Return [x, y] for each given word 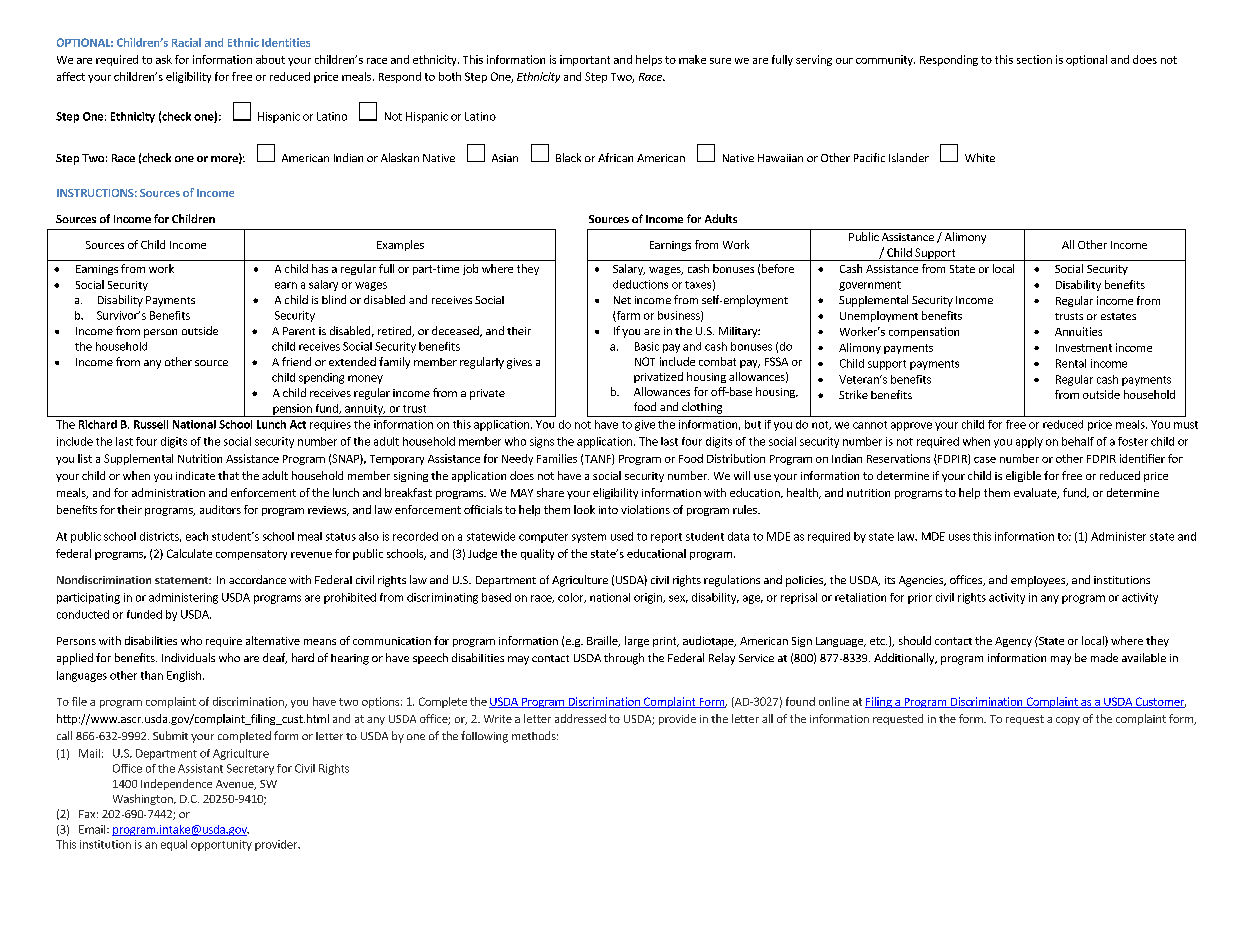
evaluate [1036, 493]
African [615, 157]
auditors [220, 509]
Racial [186, 42]
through [624, 659]
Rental [1071, 363]
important [585, 60]
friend [296, 361]
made [1104, 657]
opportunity [221, 845]
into [608, 510]
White [980, 157]
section [1034, 59]
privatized [658, 377]
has [320, 268]
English [184, 676]
